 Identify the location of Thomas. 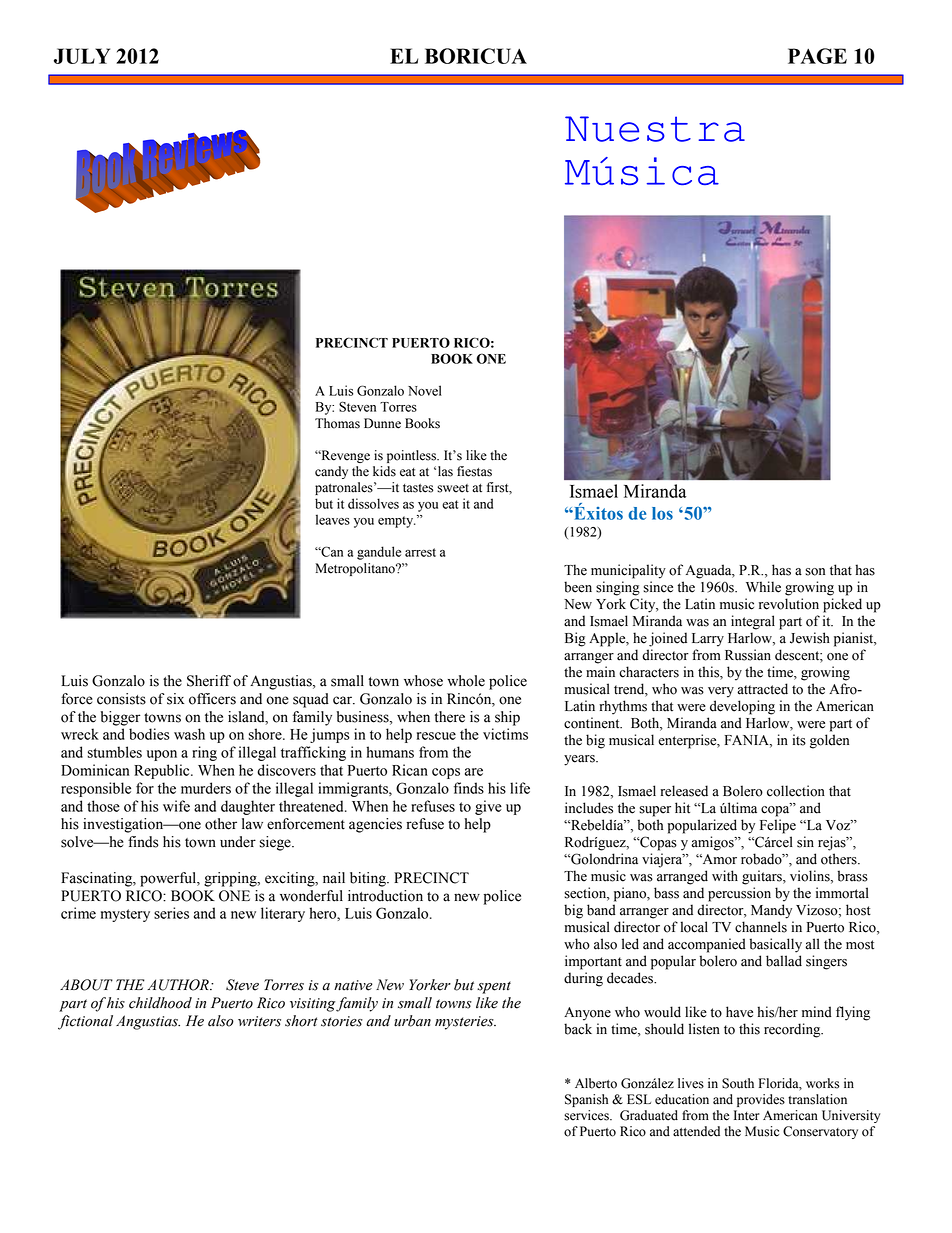
(337, 423).
